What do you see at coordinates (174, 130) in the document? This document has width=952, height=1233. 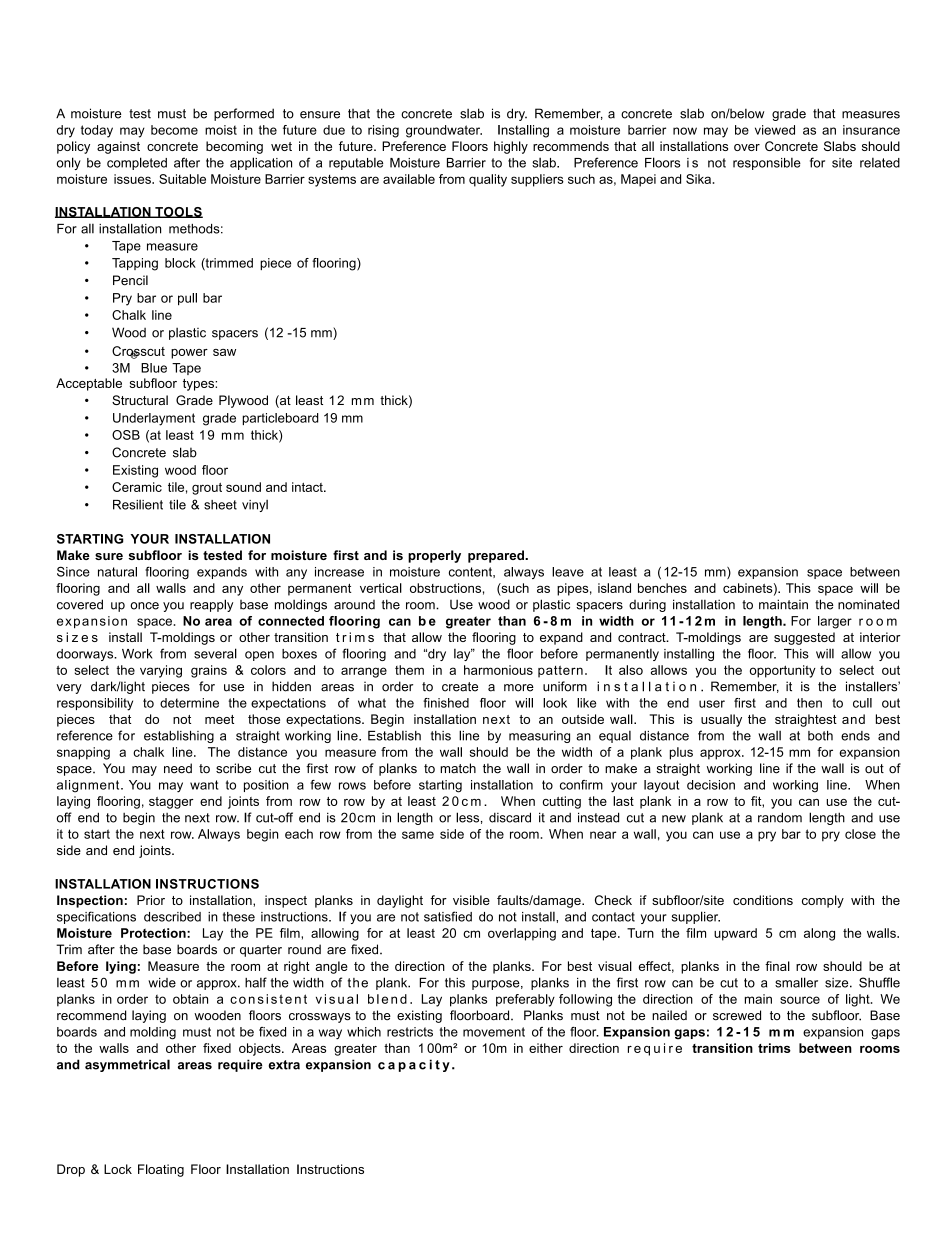 I see `become` at bounding box center [174, 130].
